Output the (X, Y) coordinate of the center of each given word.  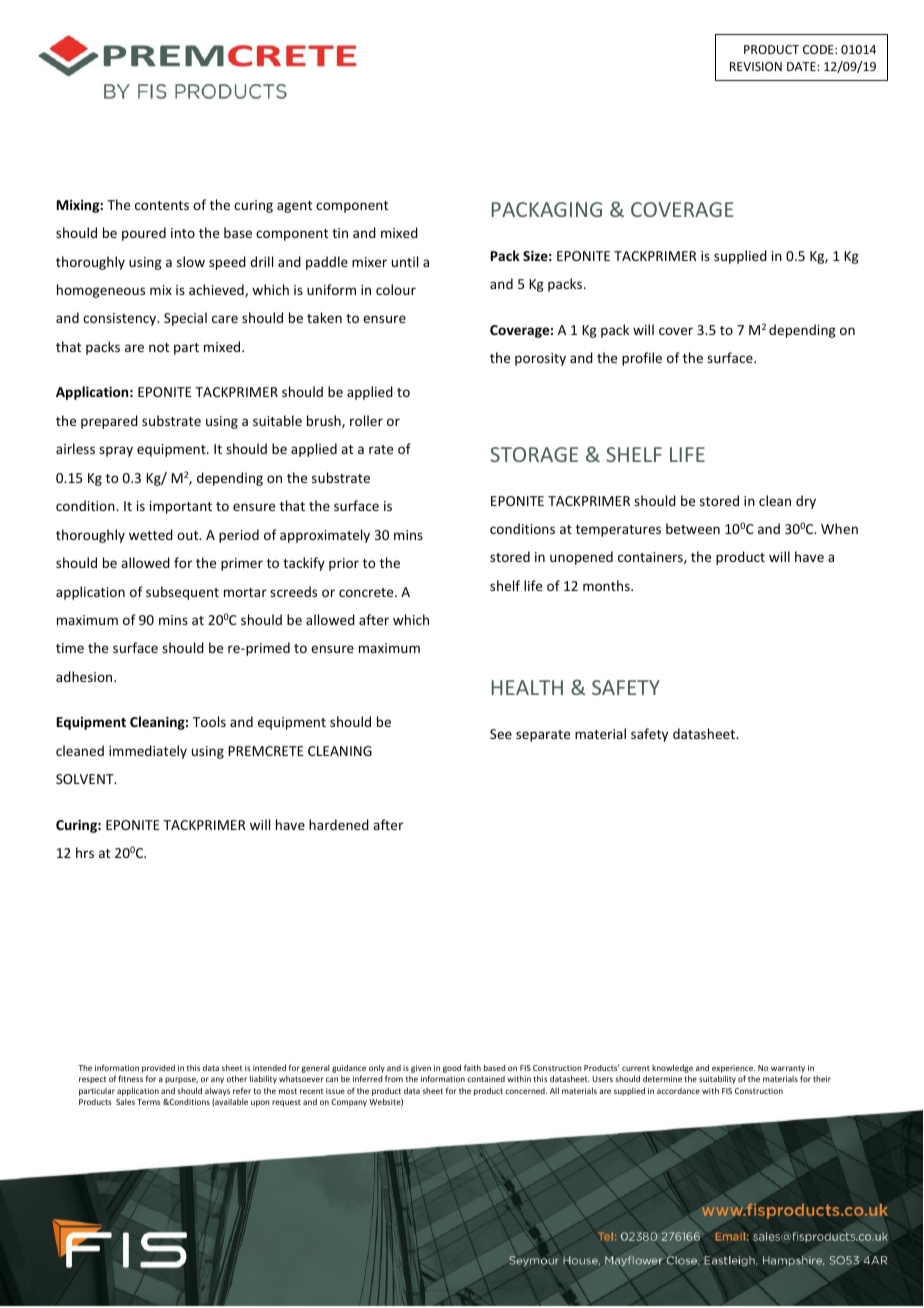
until (405, 261)
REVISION (756, 66)
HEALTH (527, 687)
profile (642, 359)
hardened (339, 824)
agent (294, 207)
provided (158, 1068)
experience (733, 1069)
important (181, 507)
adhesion (85, 676)
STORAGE (534, 454)
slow (191, 261)
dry (806, 502)
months (607, 585)
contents (162, 205)
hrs (85, 852)
